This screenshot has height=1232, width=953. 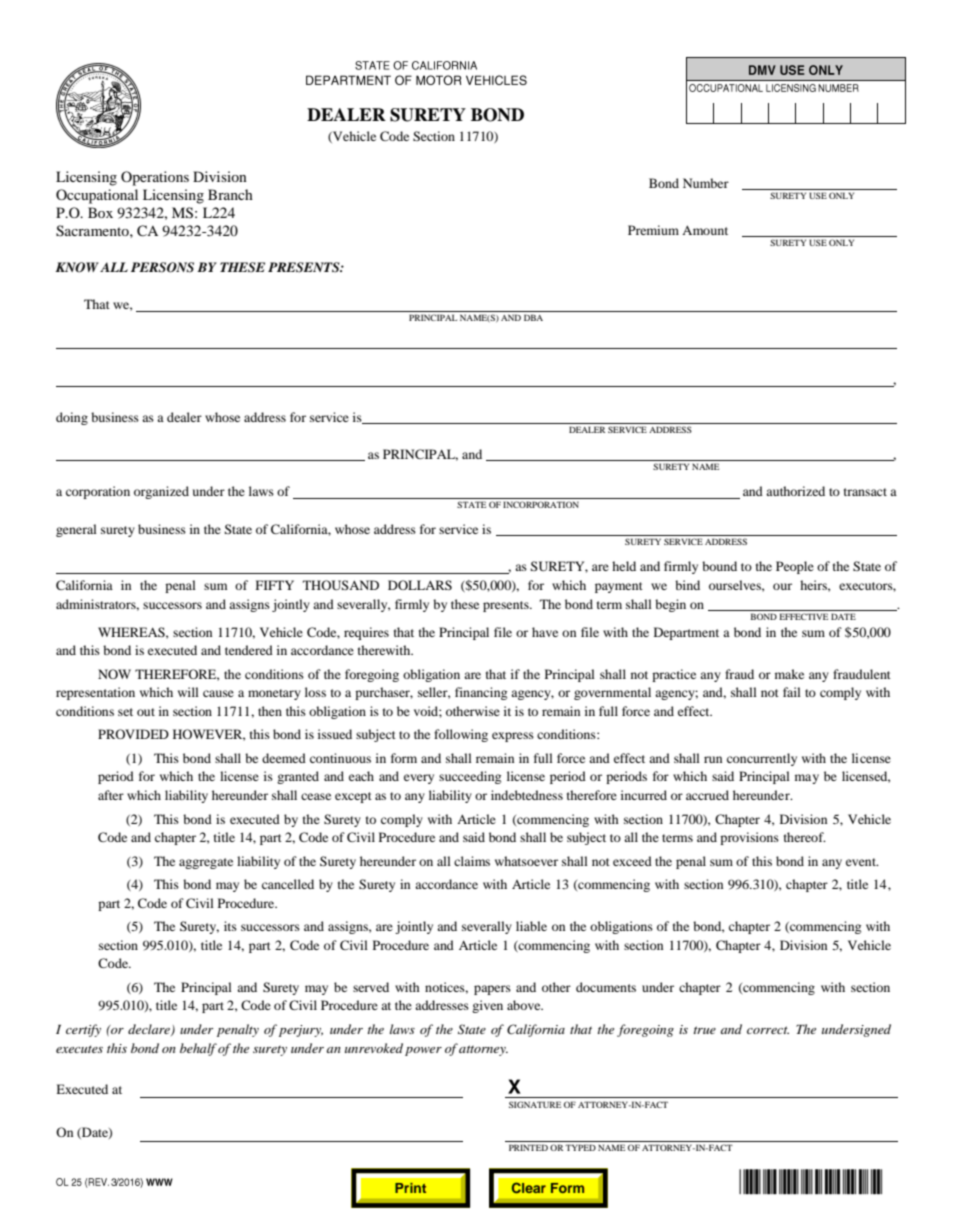 What do you see at coordinates (533, 317) in the screenshot?
I see `DBA` at bounding box center [533, 317].
